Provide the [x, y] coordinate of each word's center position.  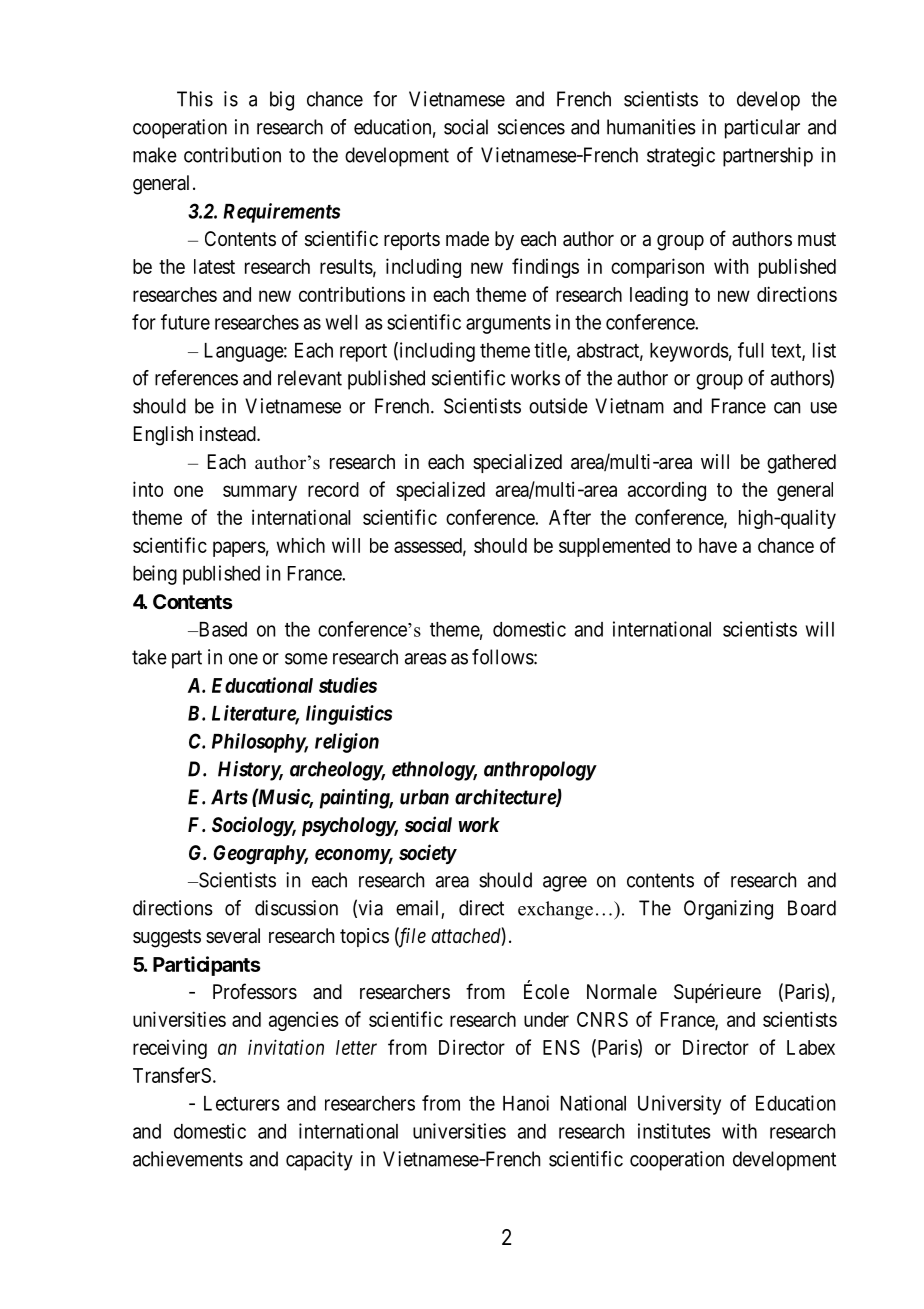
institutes [674, 1131]
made [467, 239]
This [195, 99]
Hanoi [526, 1103]
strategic [681, 157]
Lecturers [242, 1103]
